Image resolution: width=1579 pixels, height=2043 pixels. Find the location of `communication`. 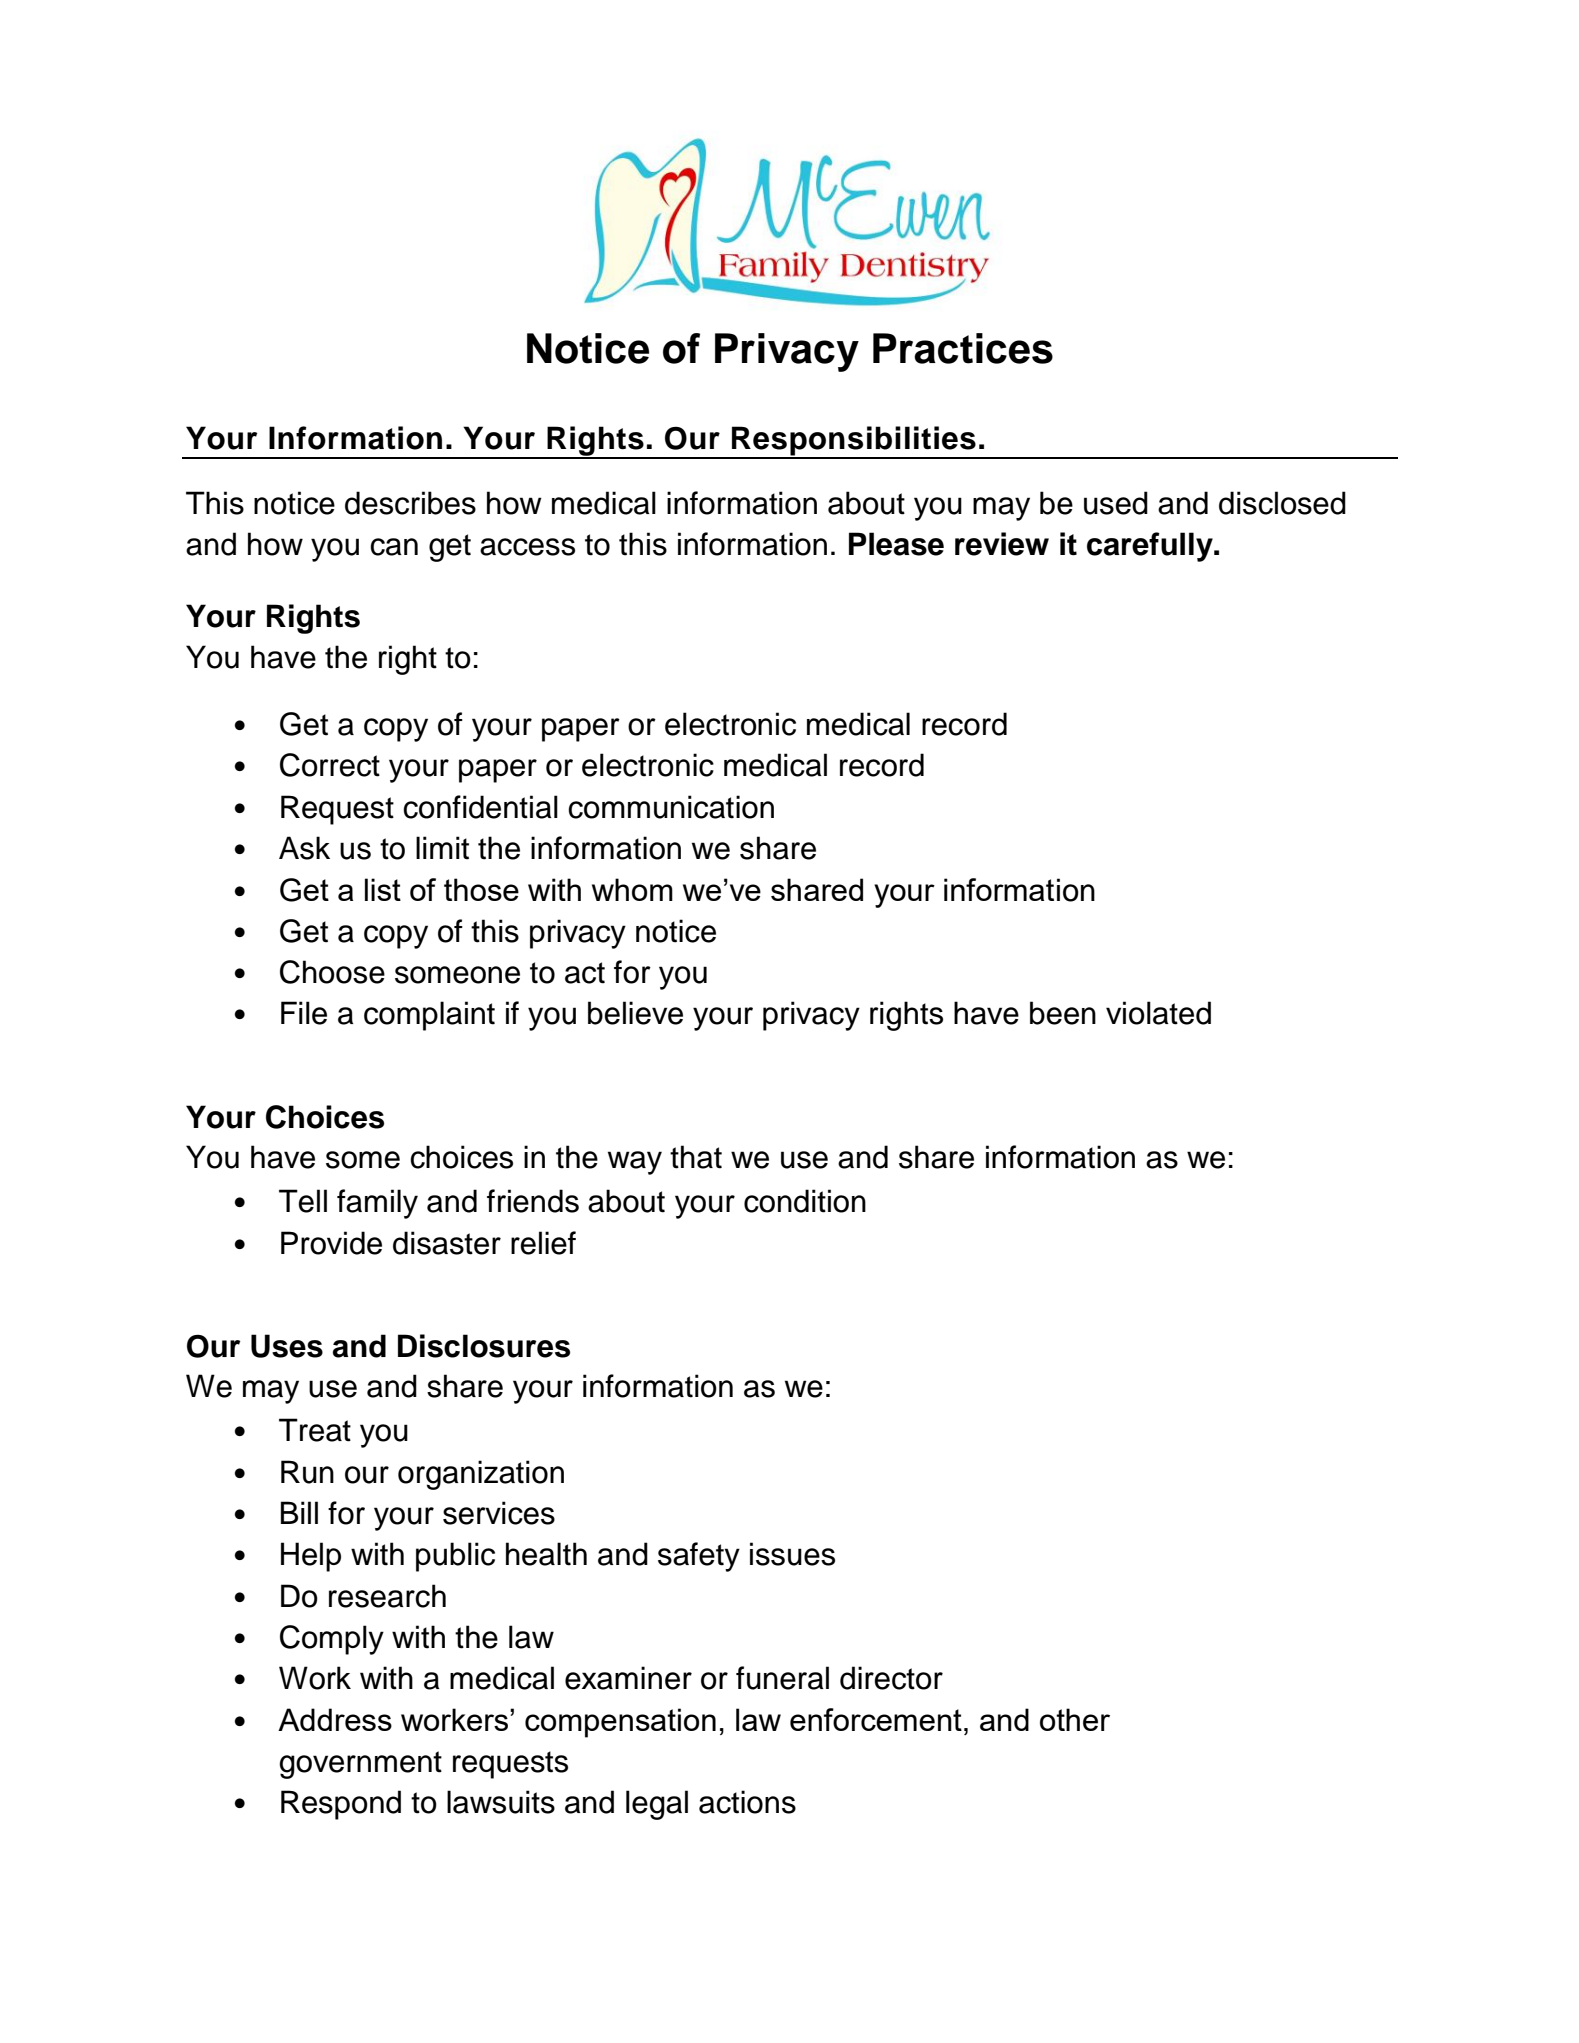

communication is located at coordinates (671, 807).
